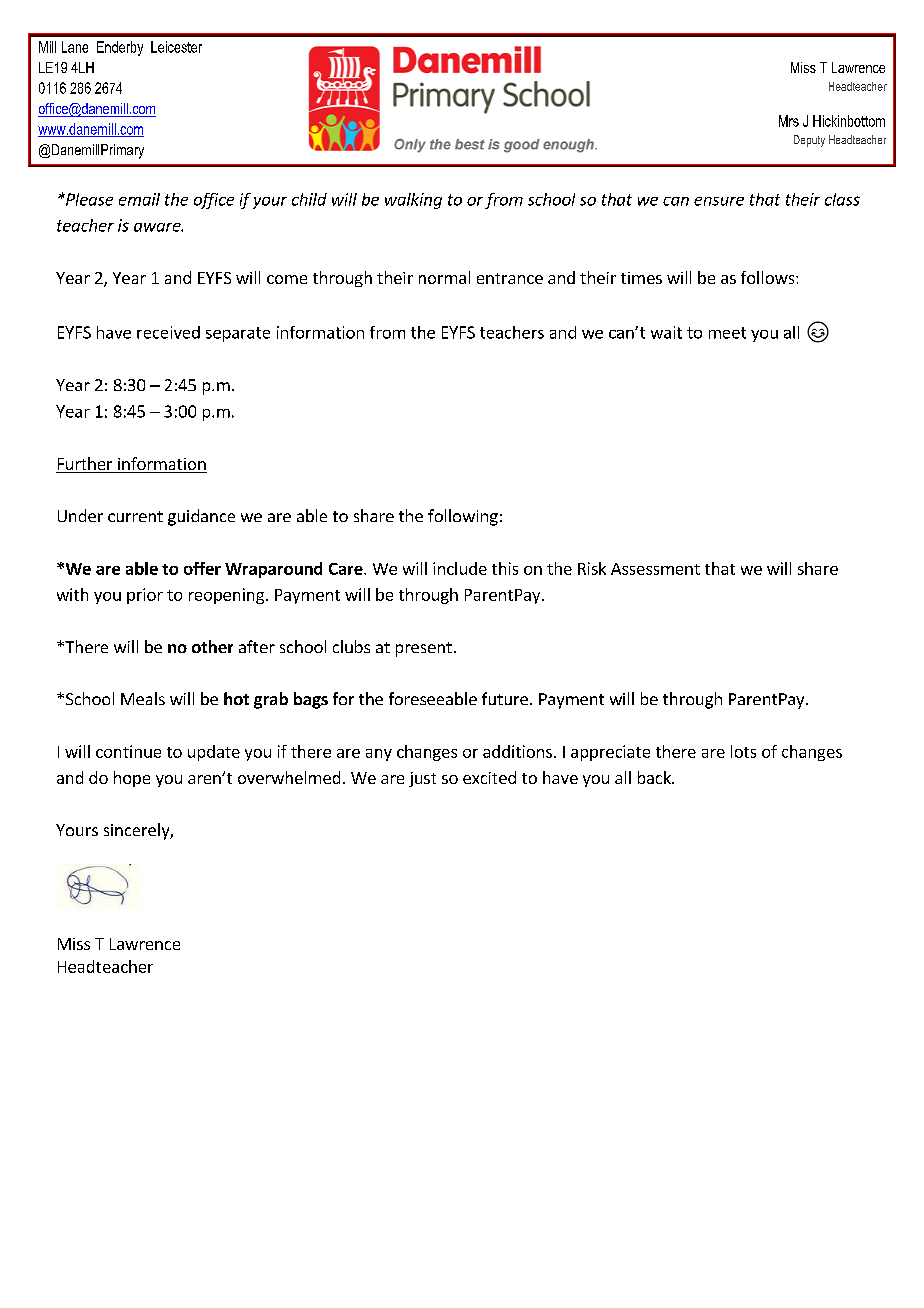 The height and width of the screenshot is (1308, 924). What do you see at coordinates (413, 201) in the screenshot?
I see `walking` at bounding box center [413, 201].
